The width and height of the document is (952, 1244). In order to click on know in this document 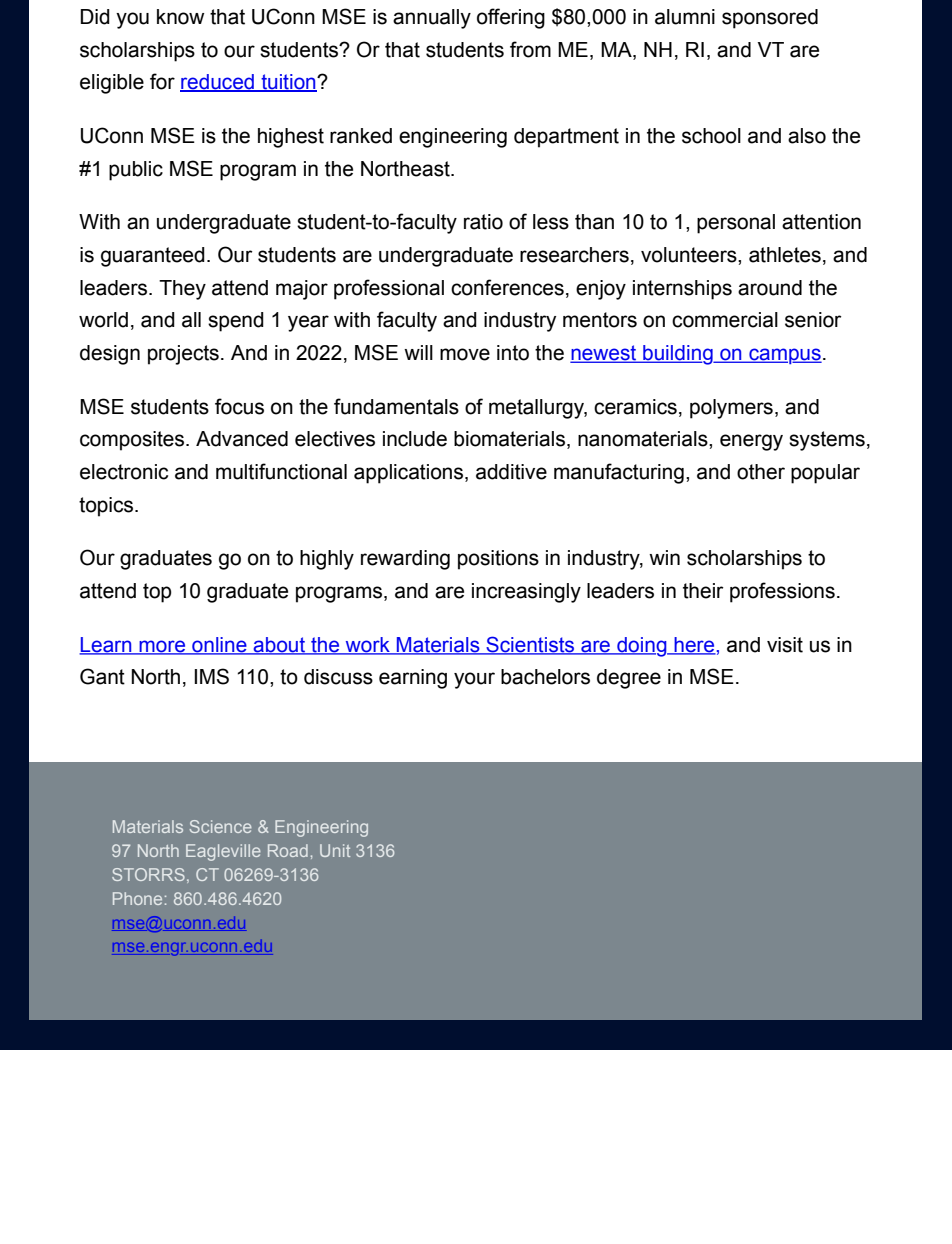, I will do `click(180, 17)`.
